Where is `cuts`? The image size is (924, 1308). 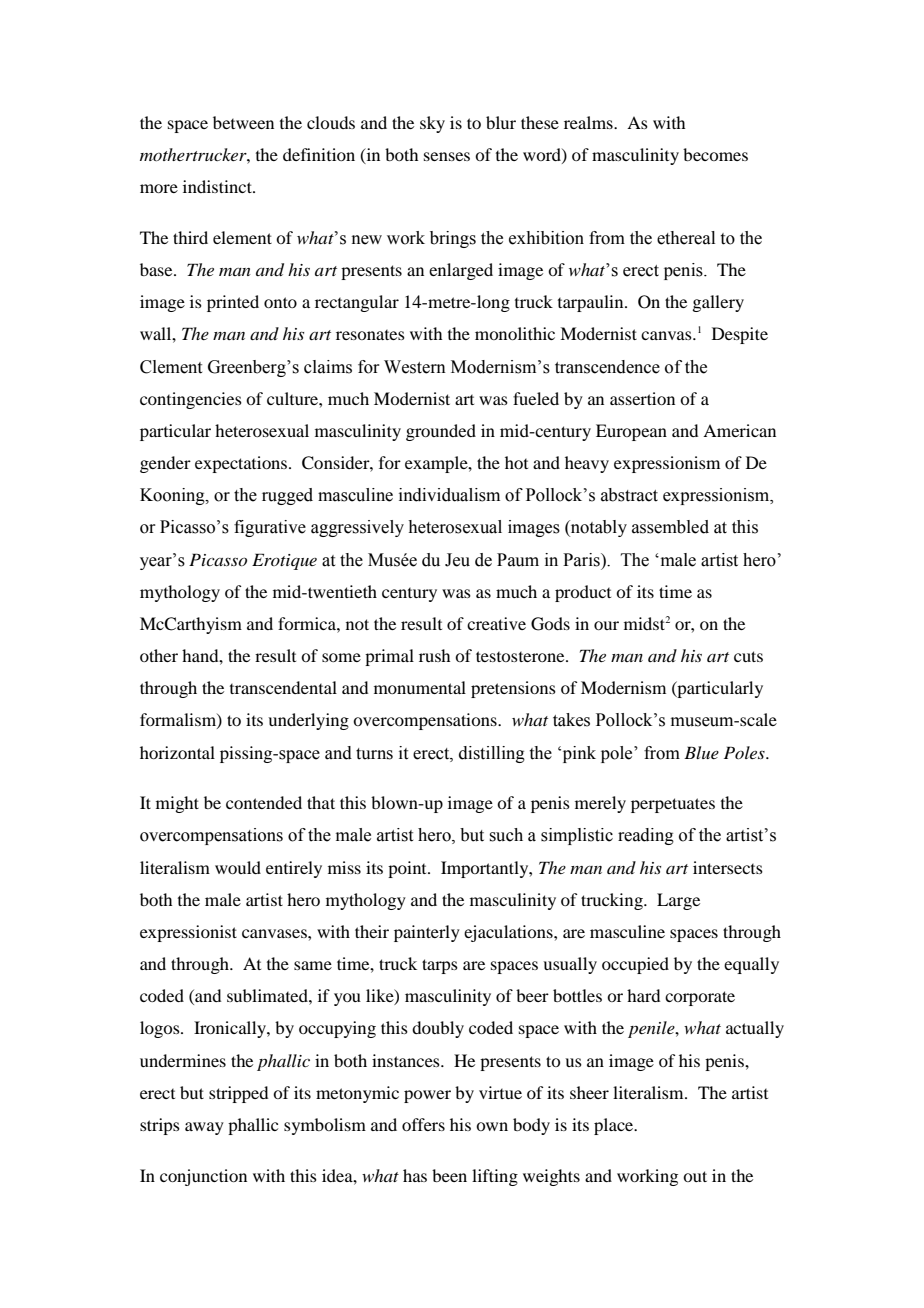 cuts is located at coordinates (748, 656).
